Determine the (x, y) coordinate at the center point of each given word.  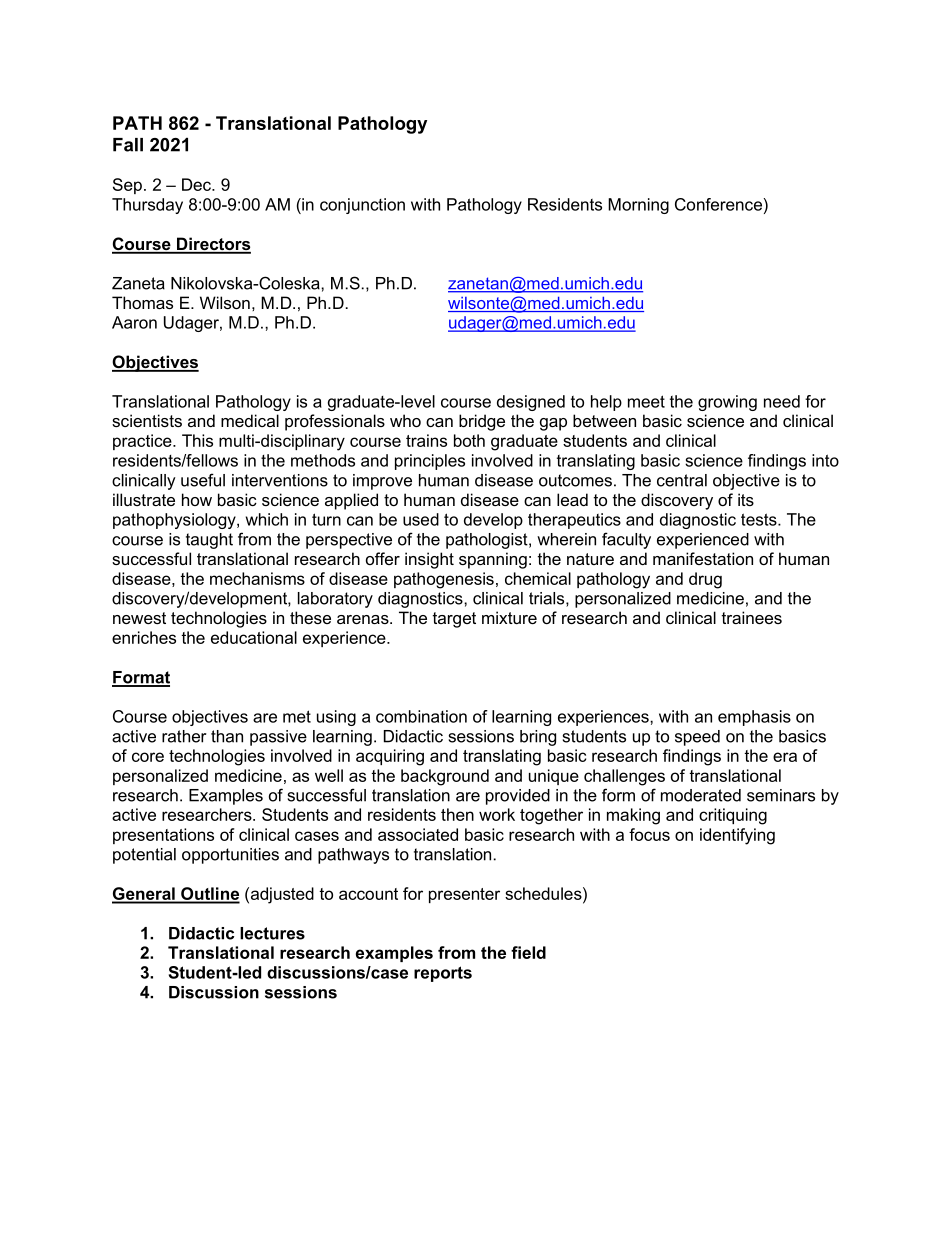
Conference (718, 204)
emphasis (754, 718)
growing (727, 403)
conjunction (362, 206)
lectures (272, 933)
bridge (482, 422)
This (197, 440)
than (227, 736)
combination (421, 716)
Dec (197, 184)
